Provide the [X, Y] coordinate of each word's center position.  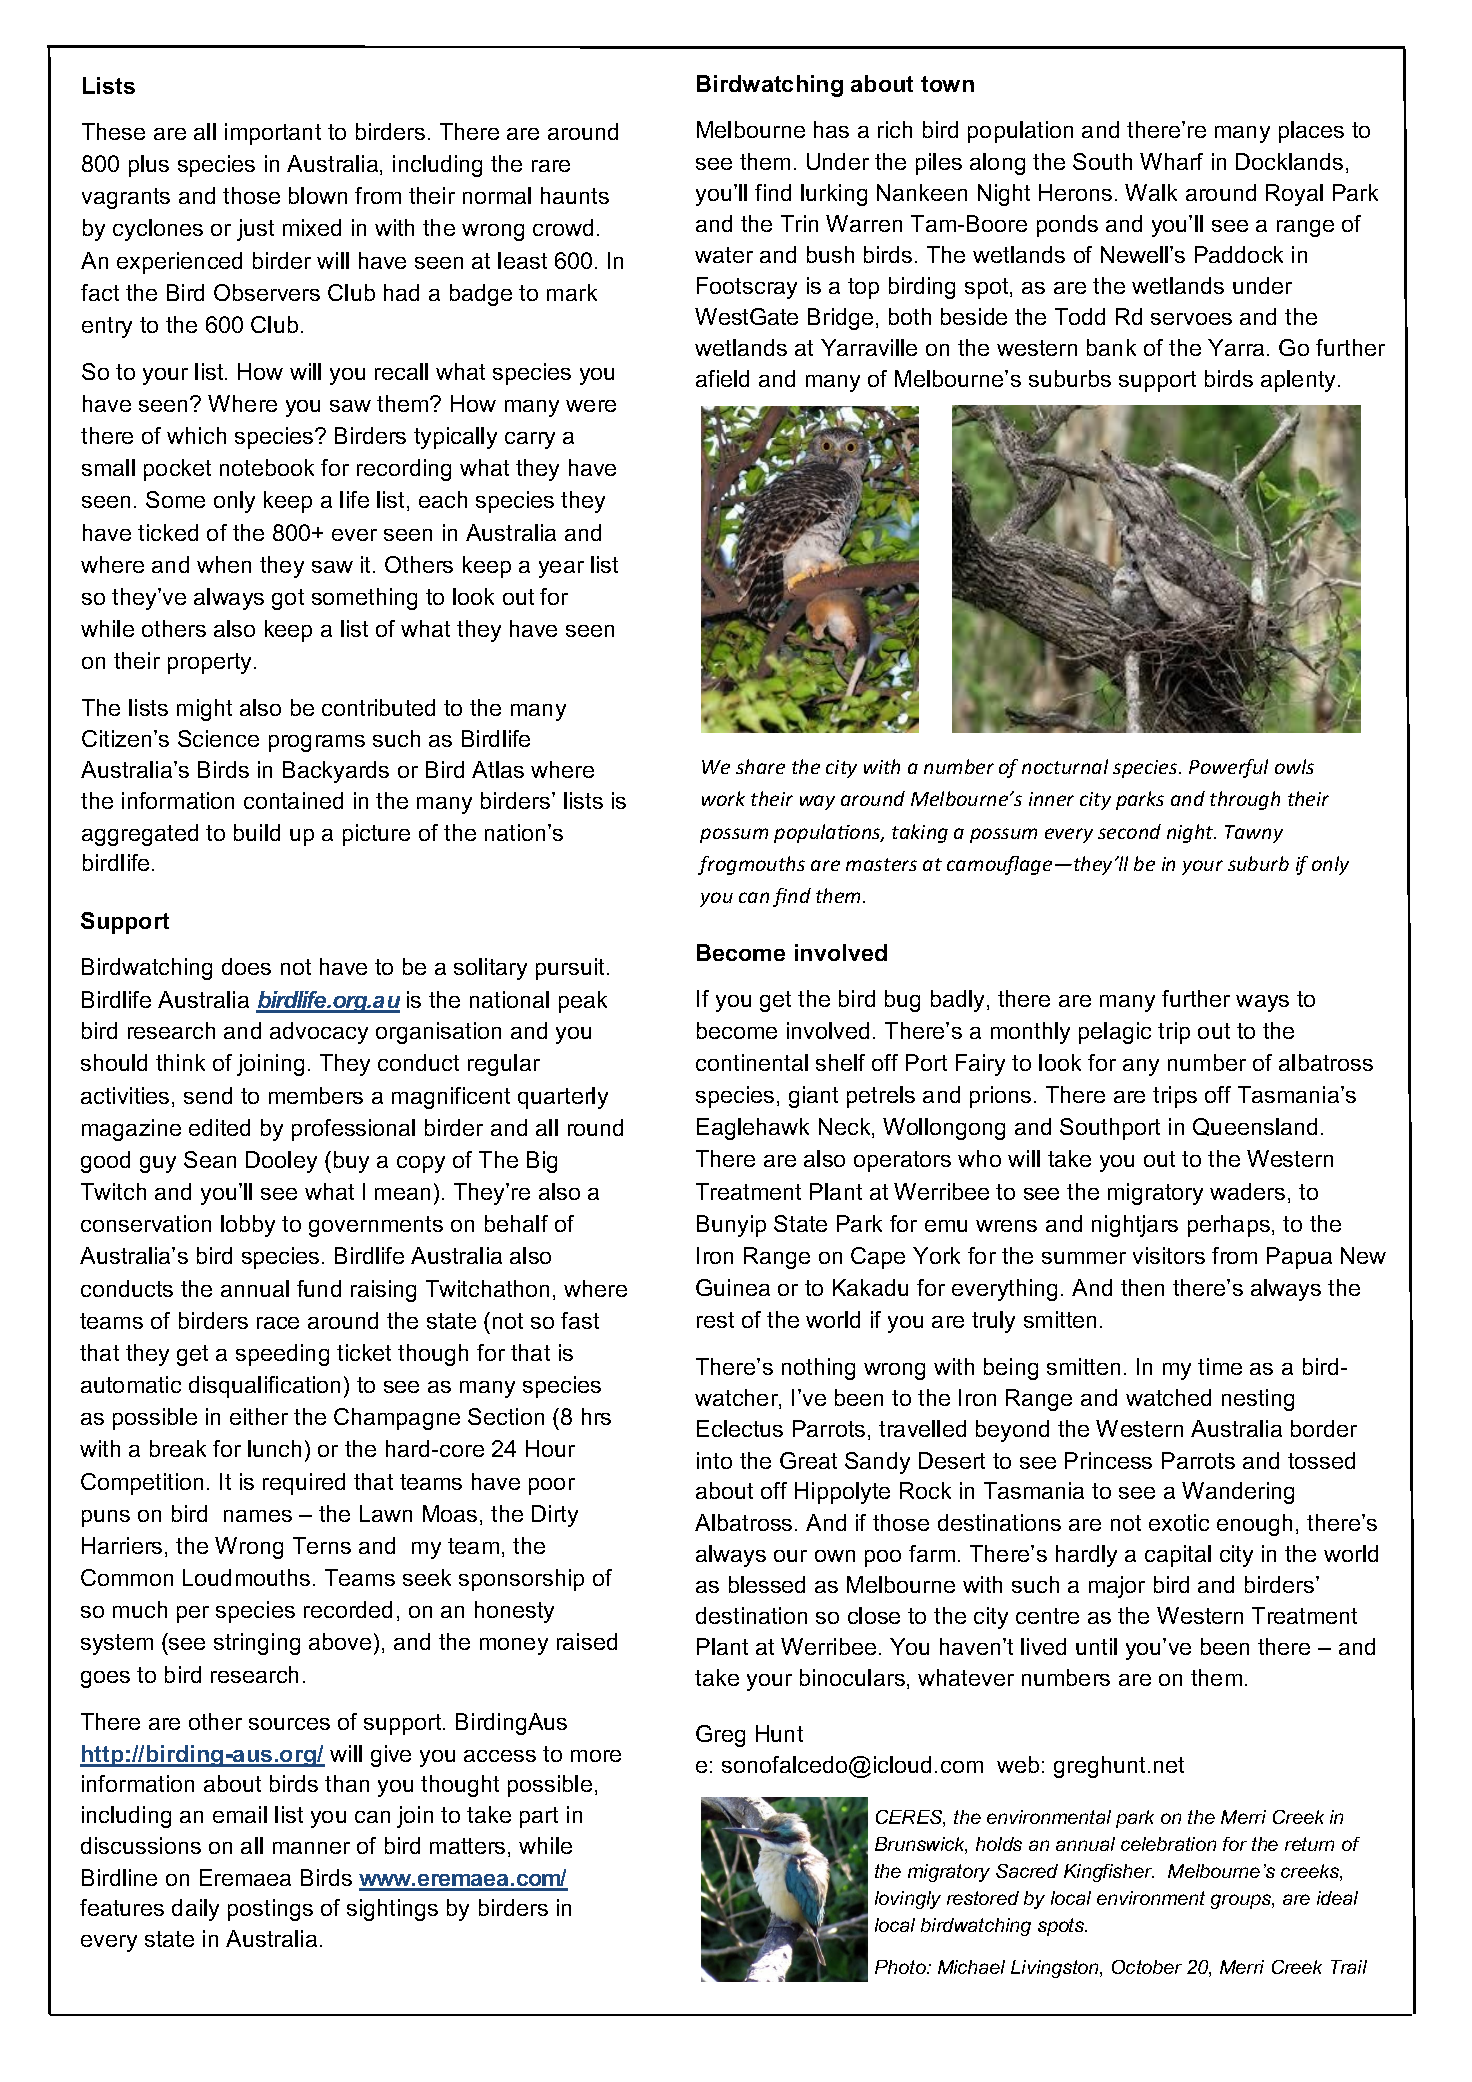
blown [318, 195]
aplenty [1300, 381]
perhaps [1229, 1226]
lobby [248, 1226]
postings [270, 1910]
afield [722, 378]
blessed [767, 1584]
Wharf [1171, 161]
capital [1178, 1556]
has [831, 129]
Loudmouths [246, 1577]
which [196, 435]
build [257, 832]
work [723, 798]
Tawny [1254, 834]
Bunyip [731, 1226]
